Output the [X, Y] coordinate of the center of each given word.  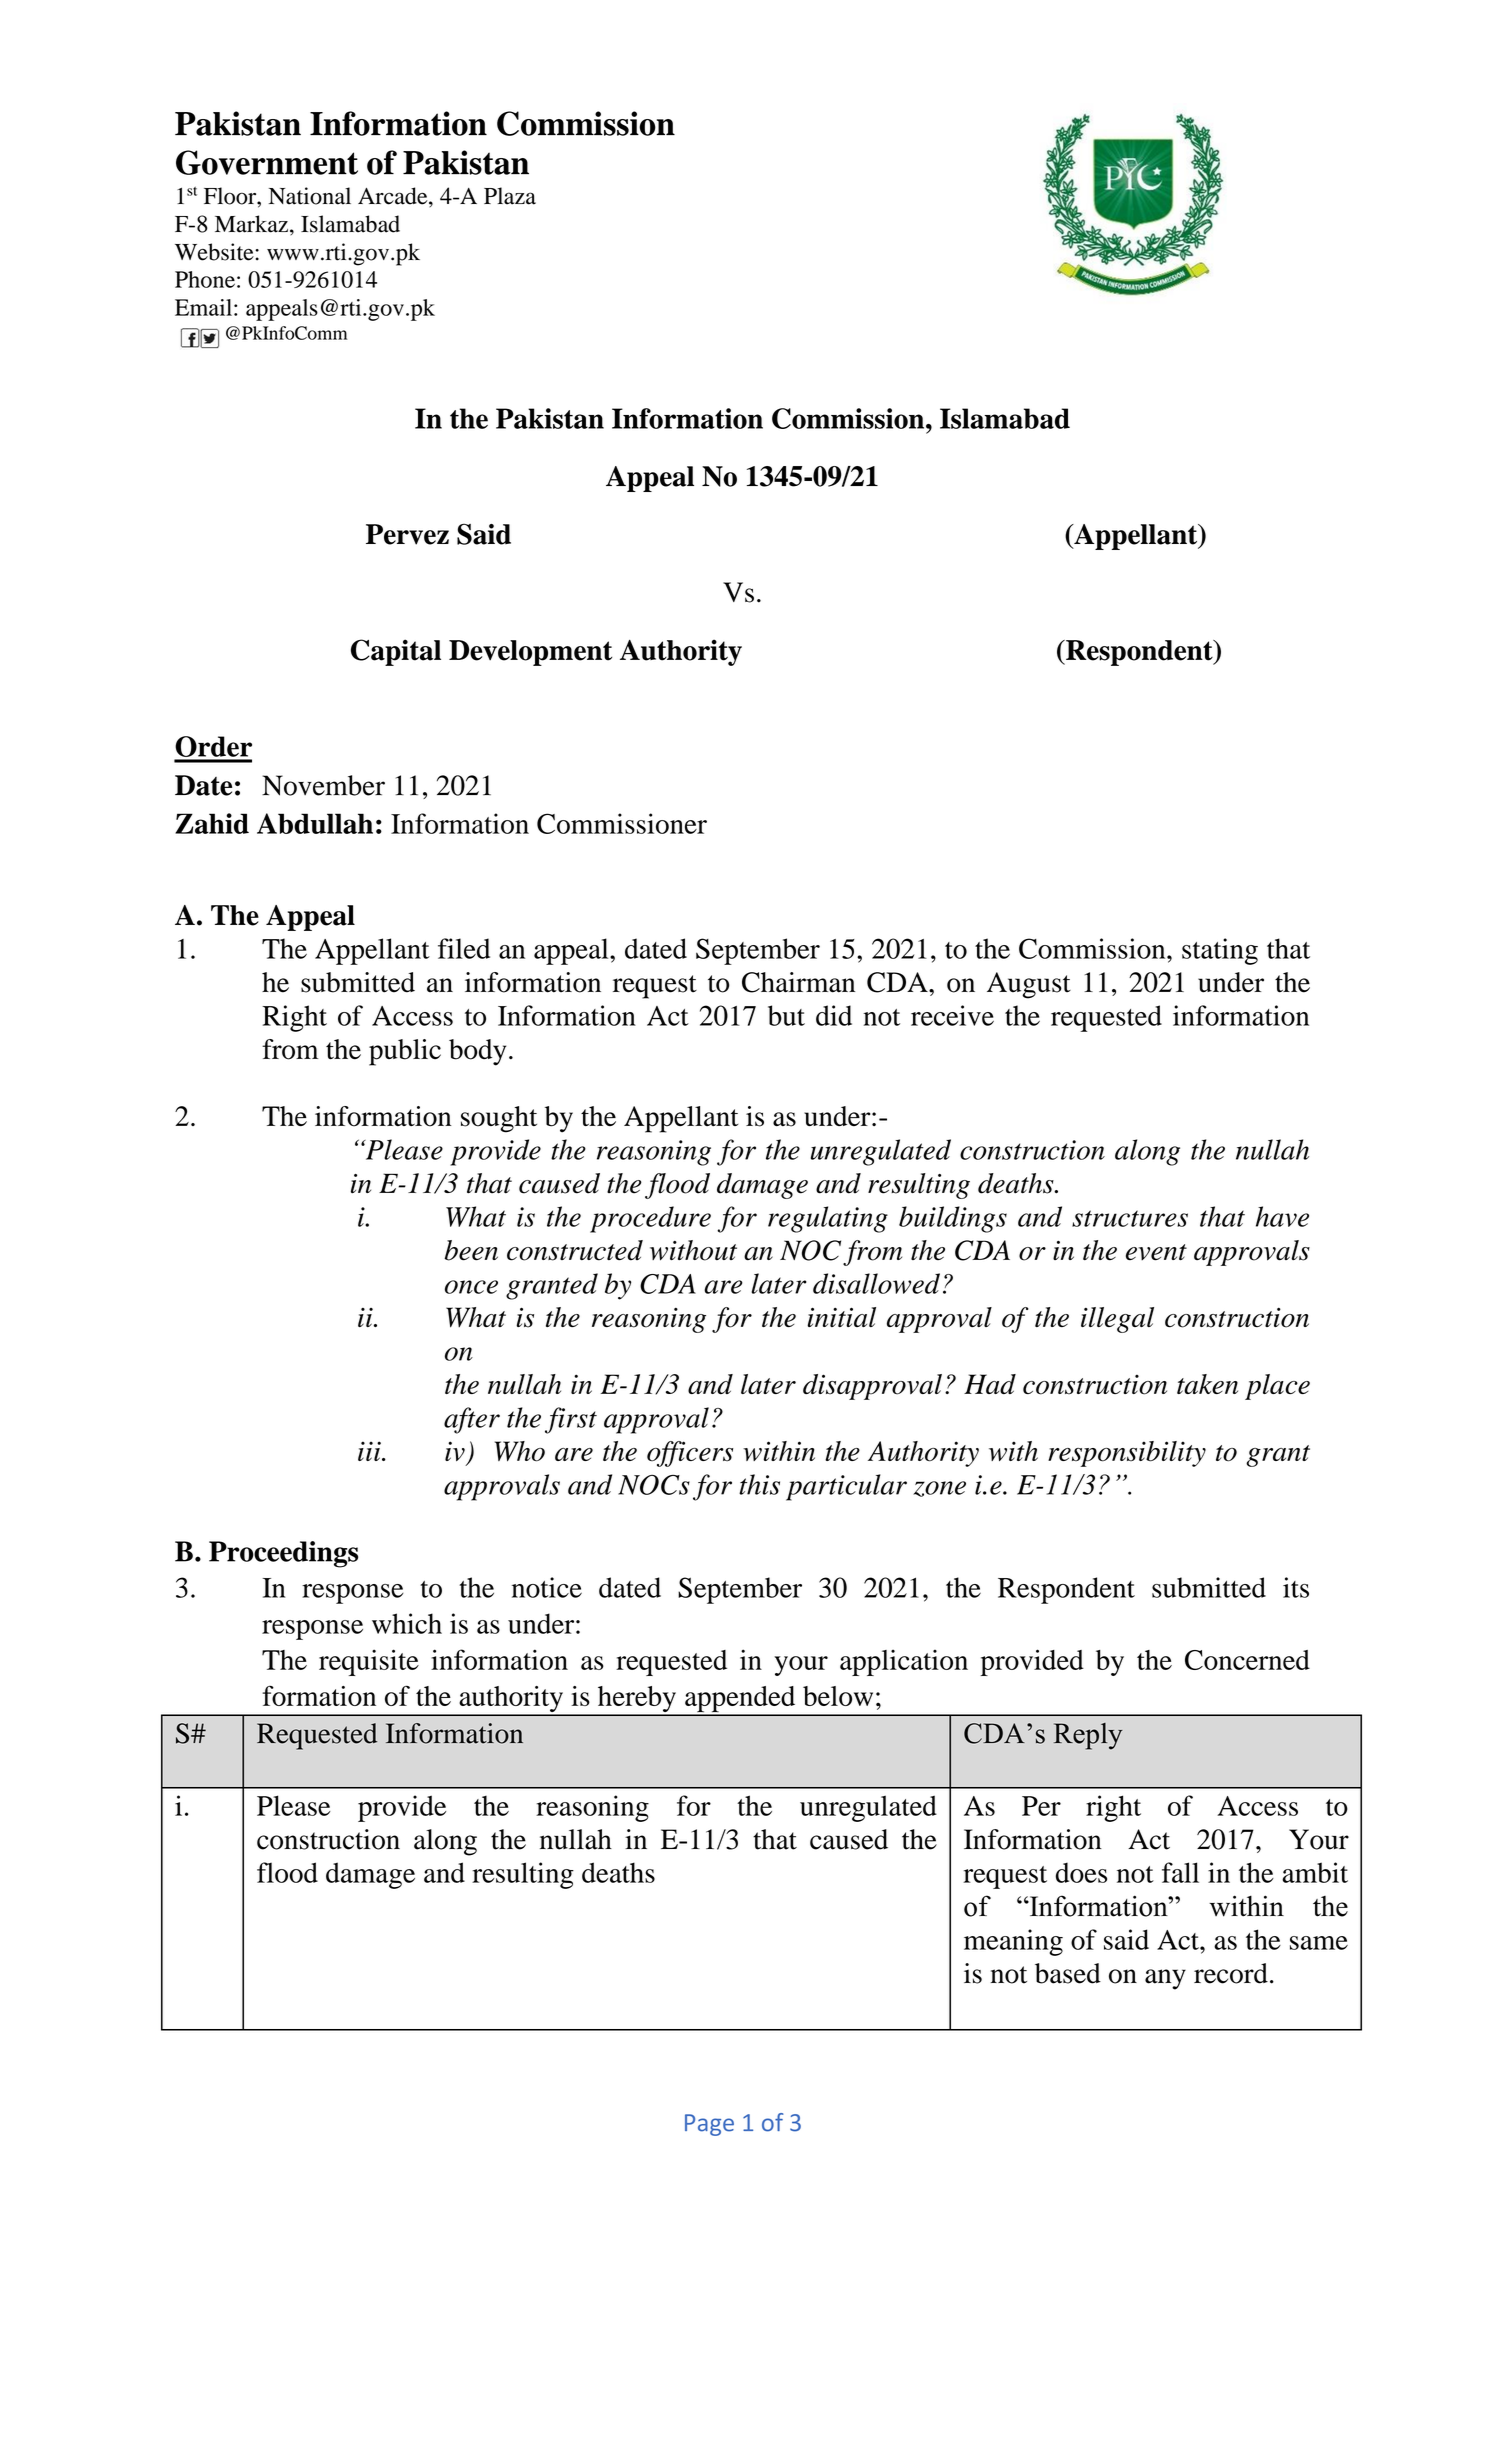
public [405, 1052]
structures [1130, 1218]
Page [709, 2125]
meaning [1013, 1942]
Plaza [510, 196]
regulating [828, 1219]
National [310, 196]
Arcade [394, 197]
